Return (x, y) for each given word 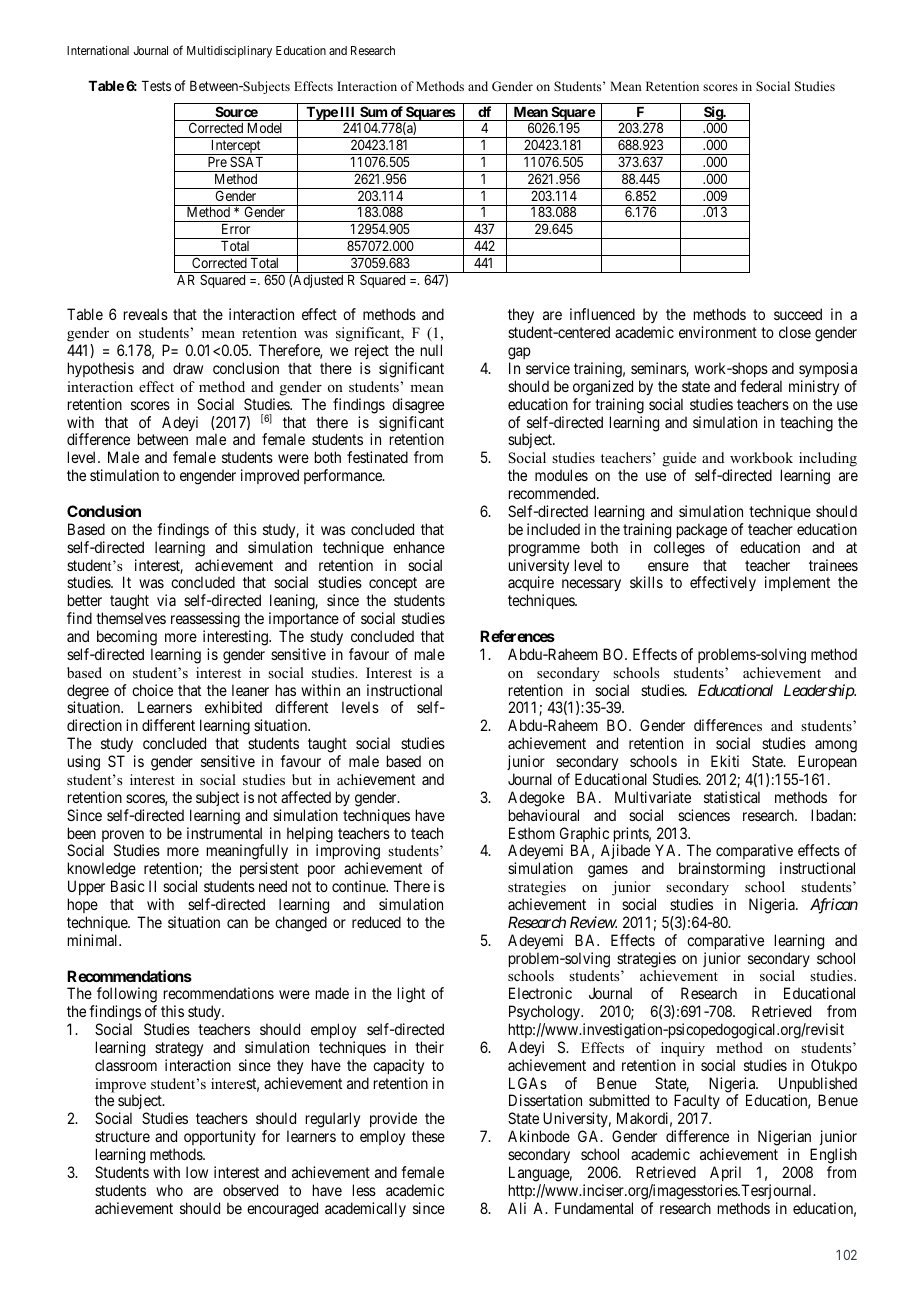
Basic (128, 886)
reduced (376, 922)
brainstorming (722, 870)
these (428, 1136)
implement (797, 583)
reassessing (205, 620)
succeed (798, 314)
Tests (156, 86)
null (431, 350)
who (169, 1190)
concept (394, 586)
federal (761, 386)
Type (321, 114)
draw (188, 368)
